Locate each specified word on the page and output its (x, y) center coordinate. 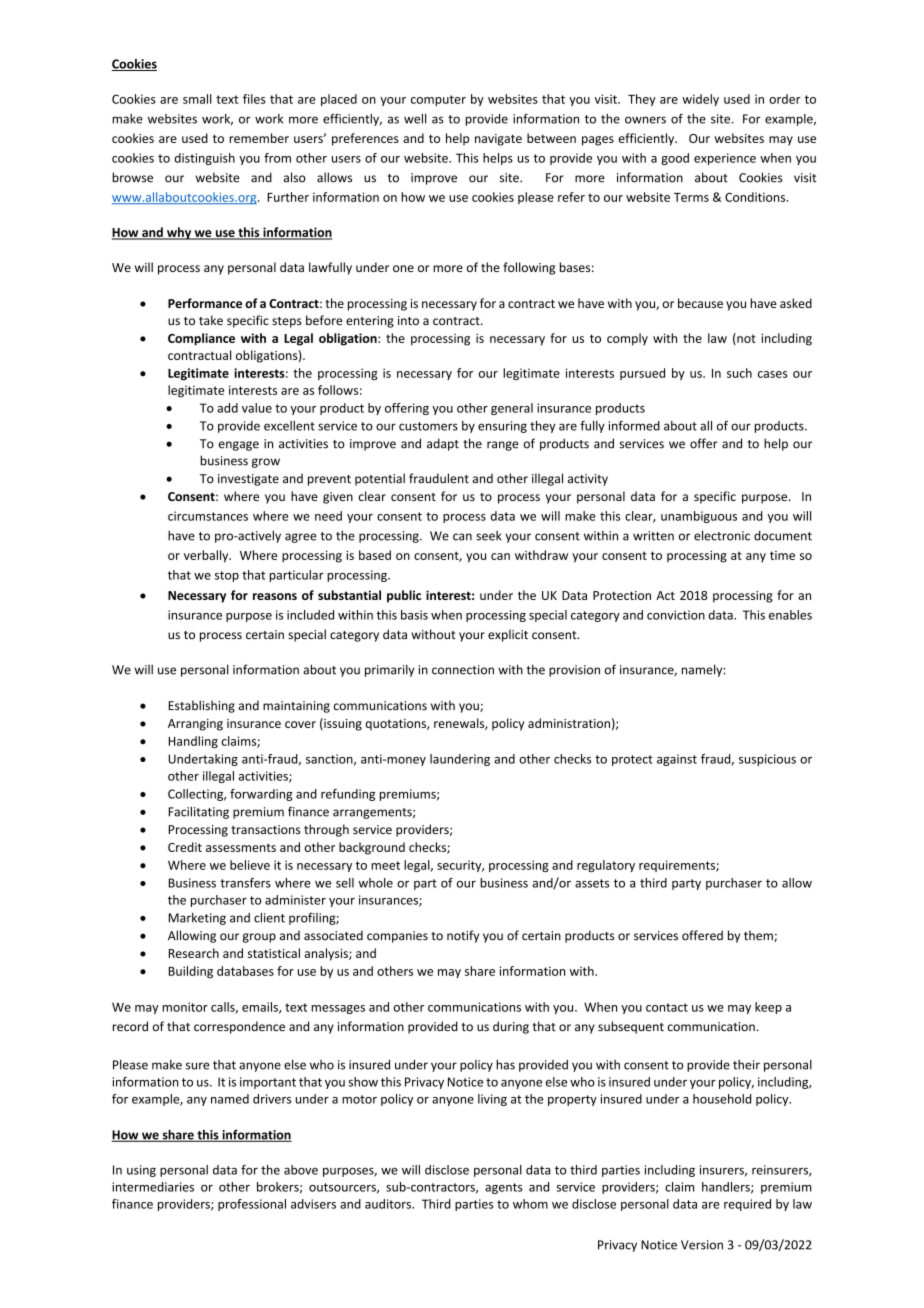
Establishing (202, 706)
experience (725, 159)
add (227, 408)
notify (463, 936)
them (759, 936)
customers (428, 426)
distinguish (204, 159)
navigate (498, 140)
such (739, 373)
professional (252, 1205)
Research (194, 953)
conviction (676, 615)
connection (463, 670)
